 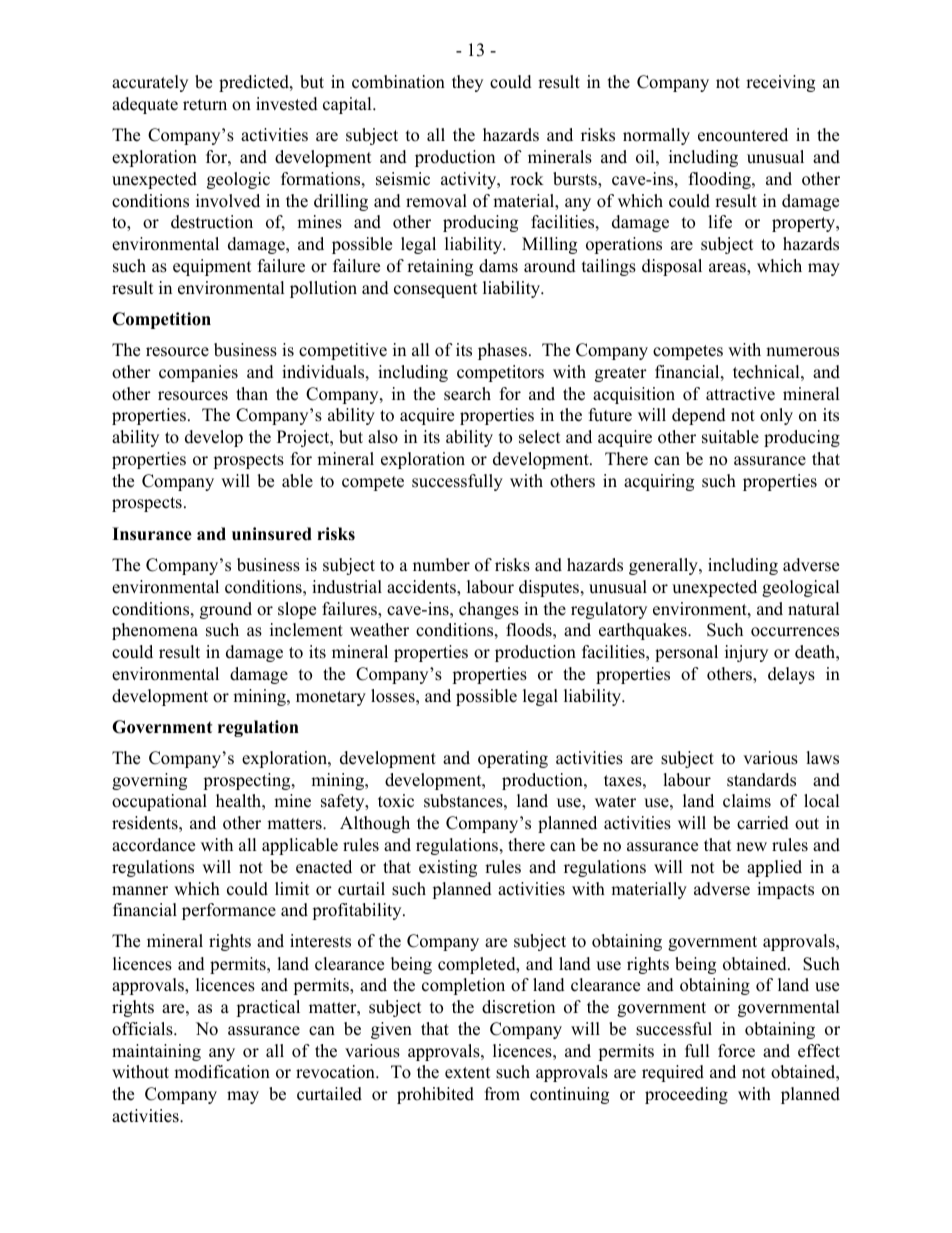 What do you see at coordinates (743, 135) in the document?
I see `encountered` at bounding box center [743, 135].
